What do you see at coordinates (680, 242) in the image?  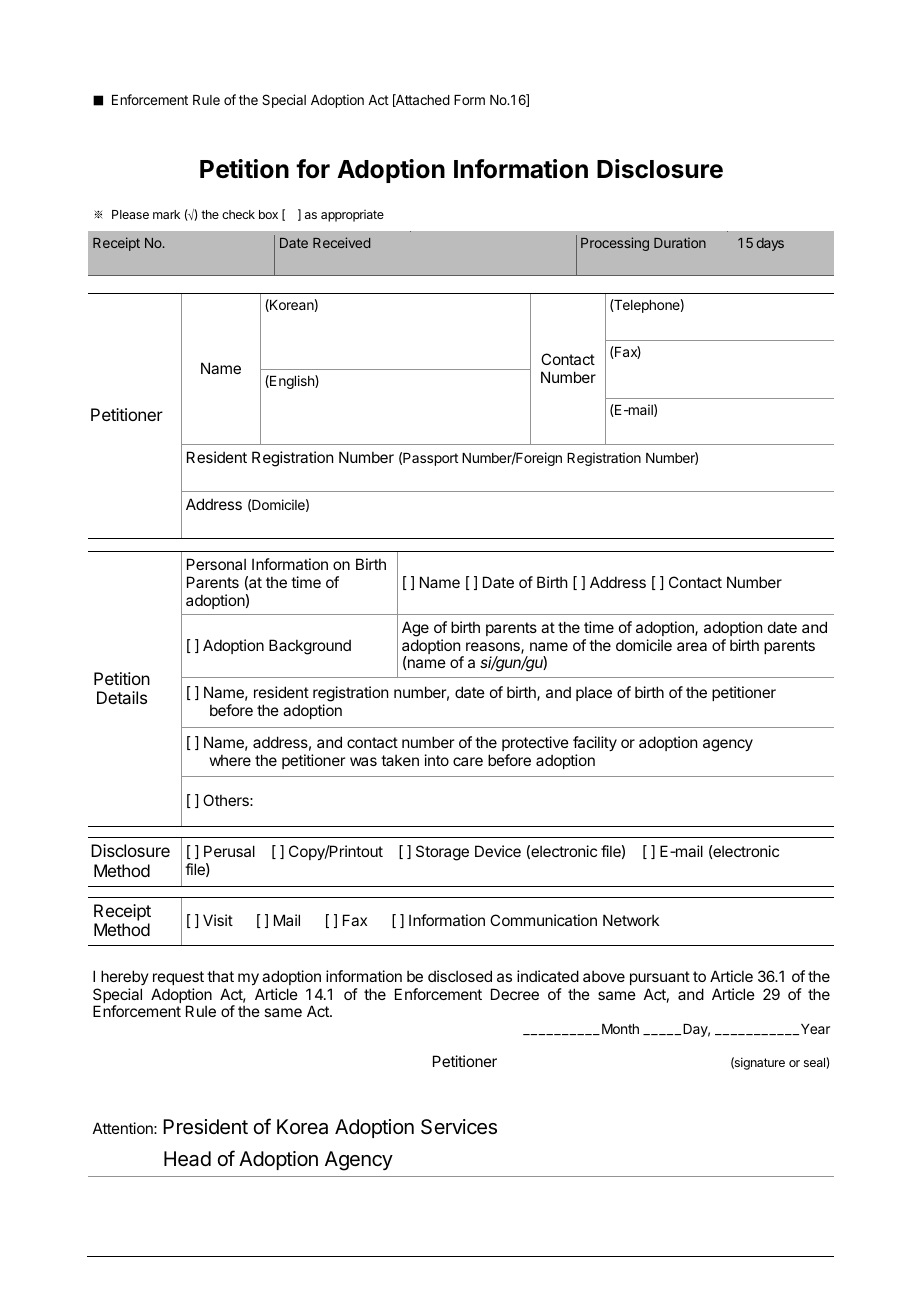 I see `Duration` at bounding box center [680, 242].
